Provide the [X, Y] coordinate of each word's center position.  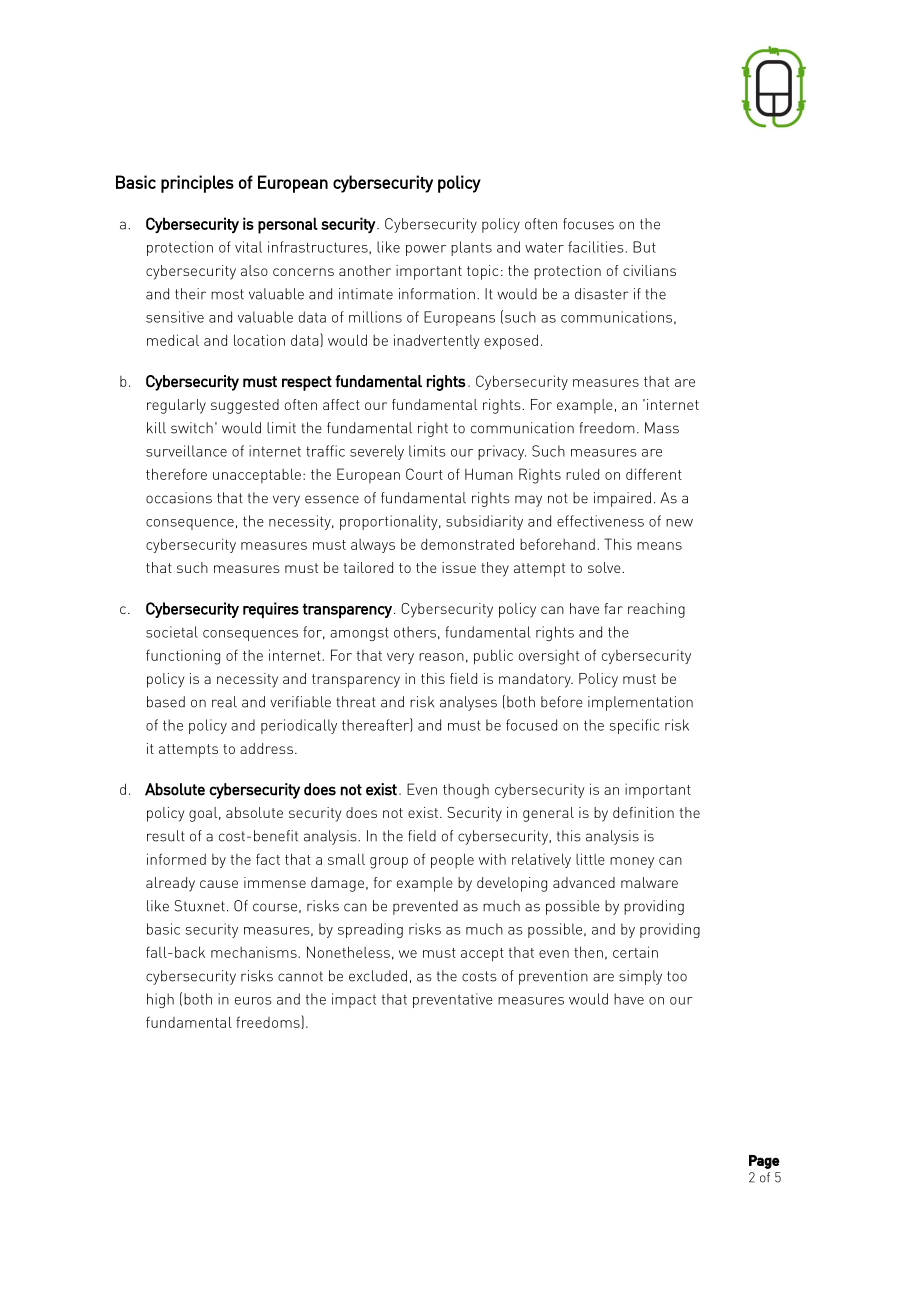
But [644, 247]
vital [248, 247]
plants [471, 248]
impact [354, 1000]
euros [253, 1001]
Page [764, 1162]
